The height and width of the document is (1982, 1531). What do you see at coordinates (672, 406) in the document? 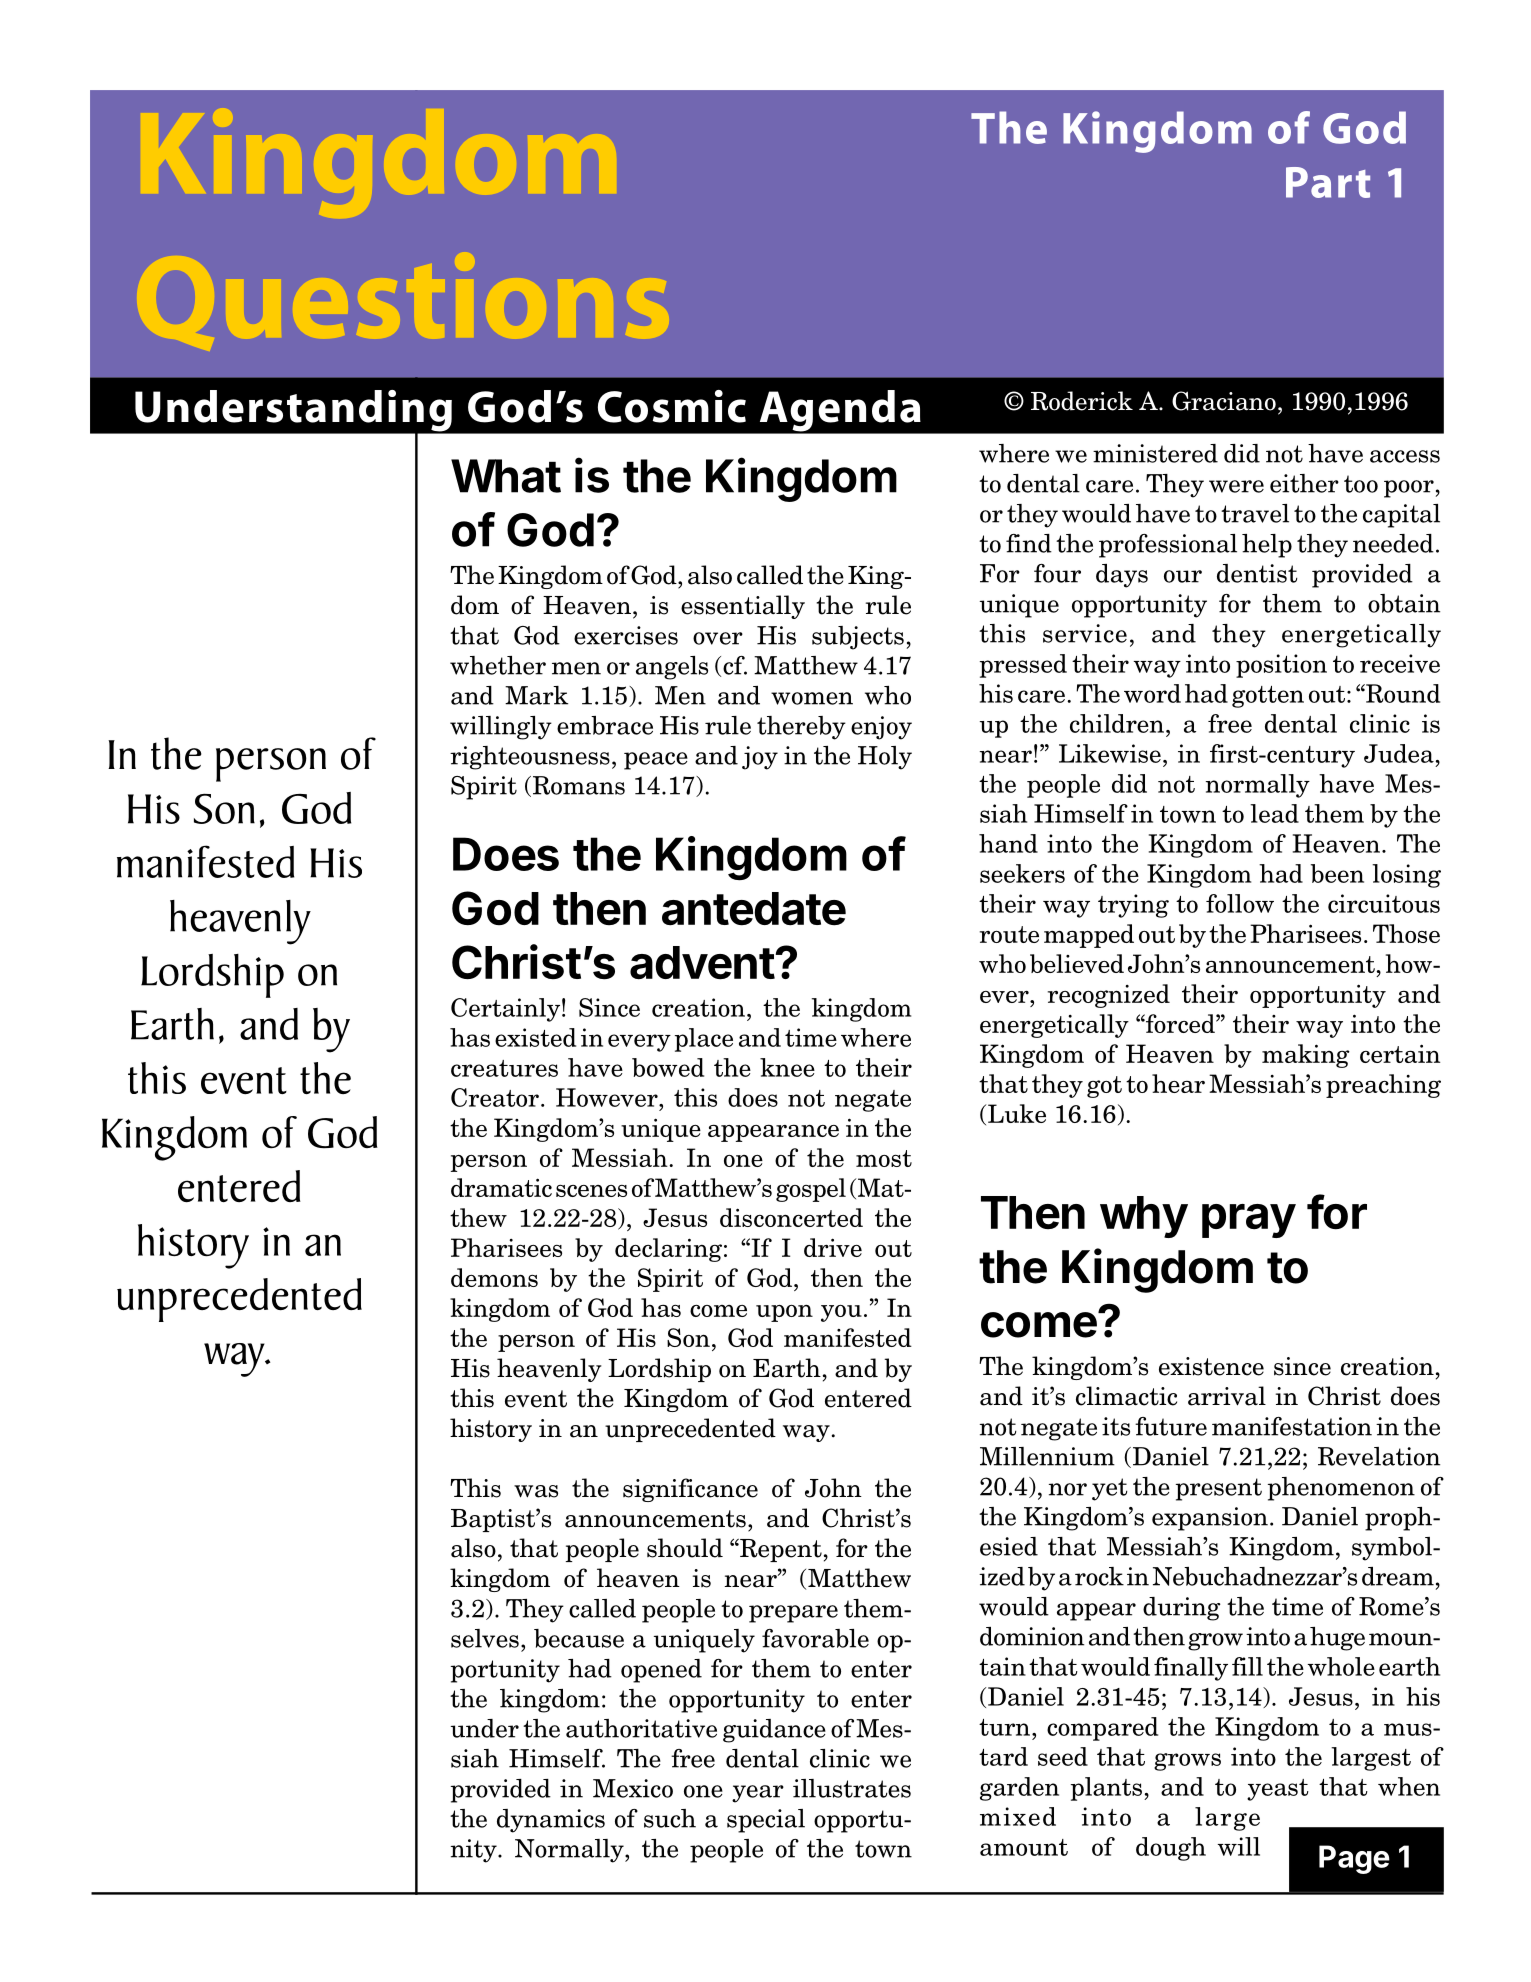
I see `Cosmic` at bounding box center [672, 406].
